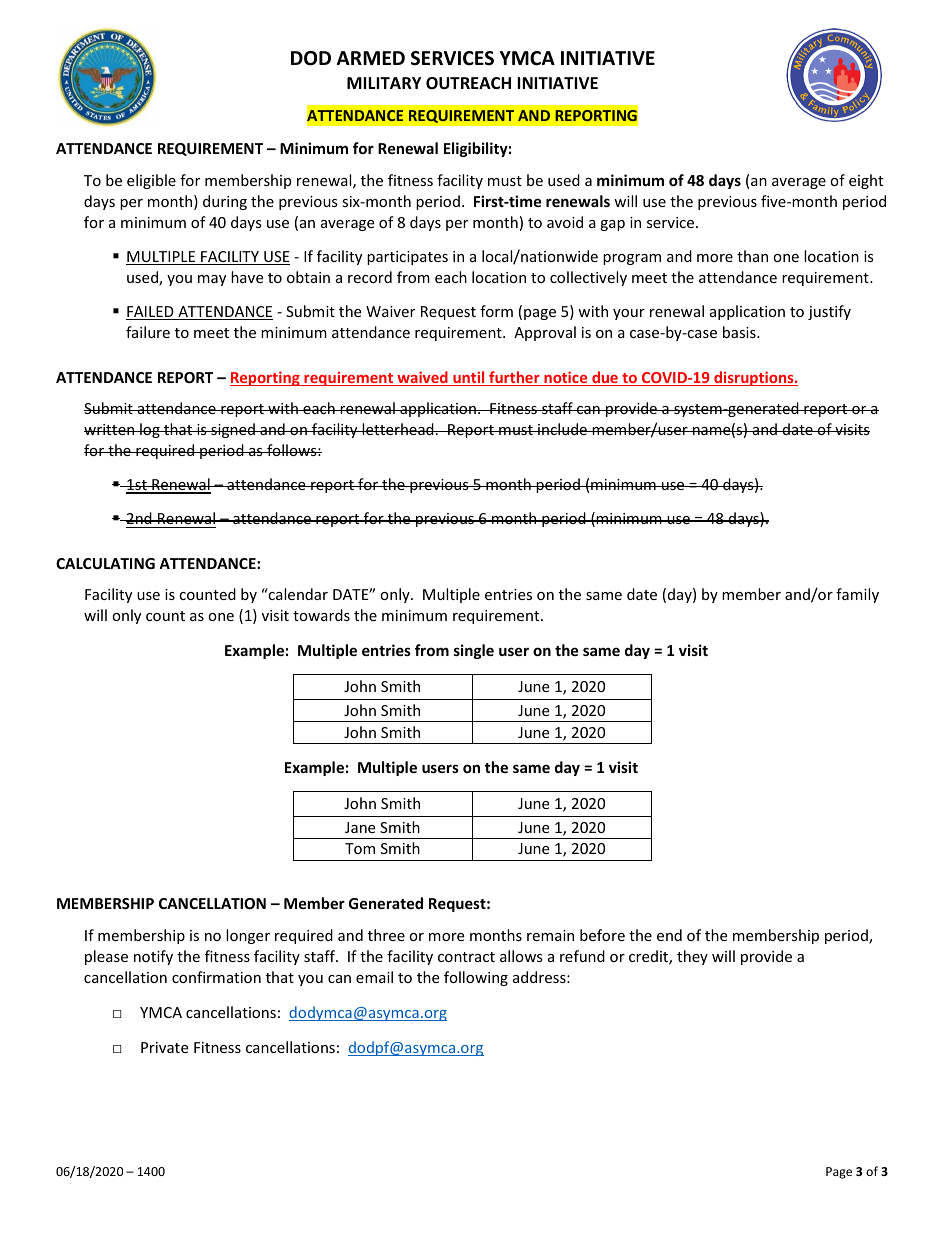 The image size is (952, 1233). I want to click on family, so click(857, 595).
